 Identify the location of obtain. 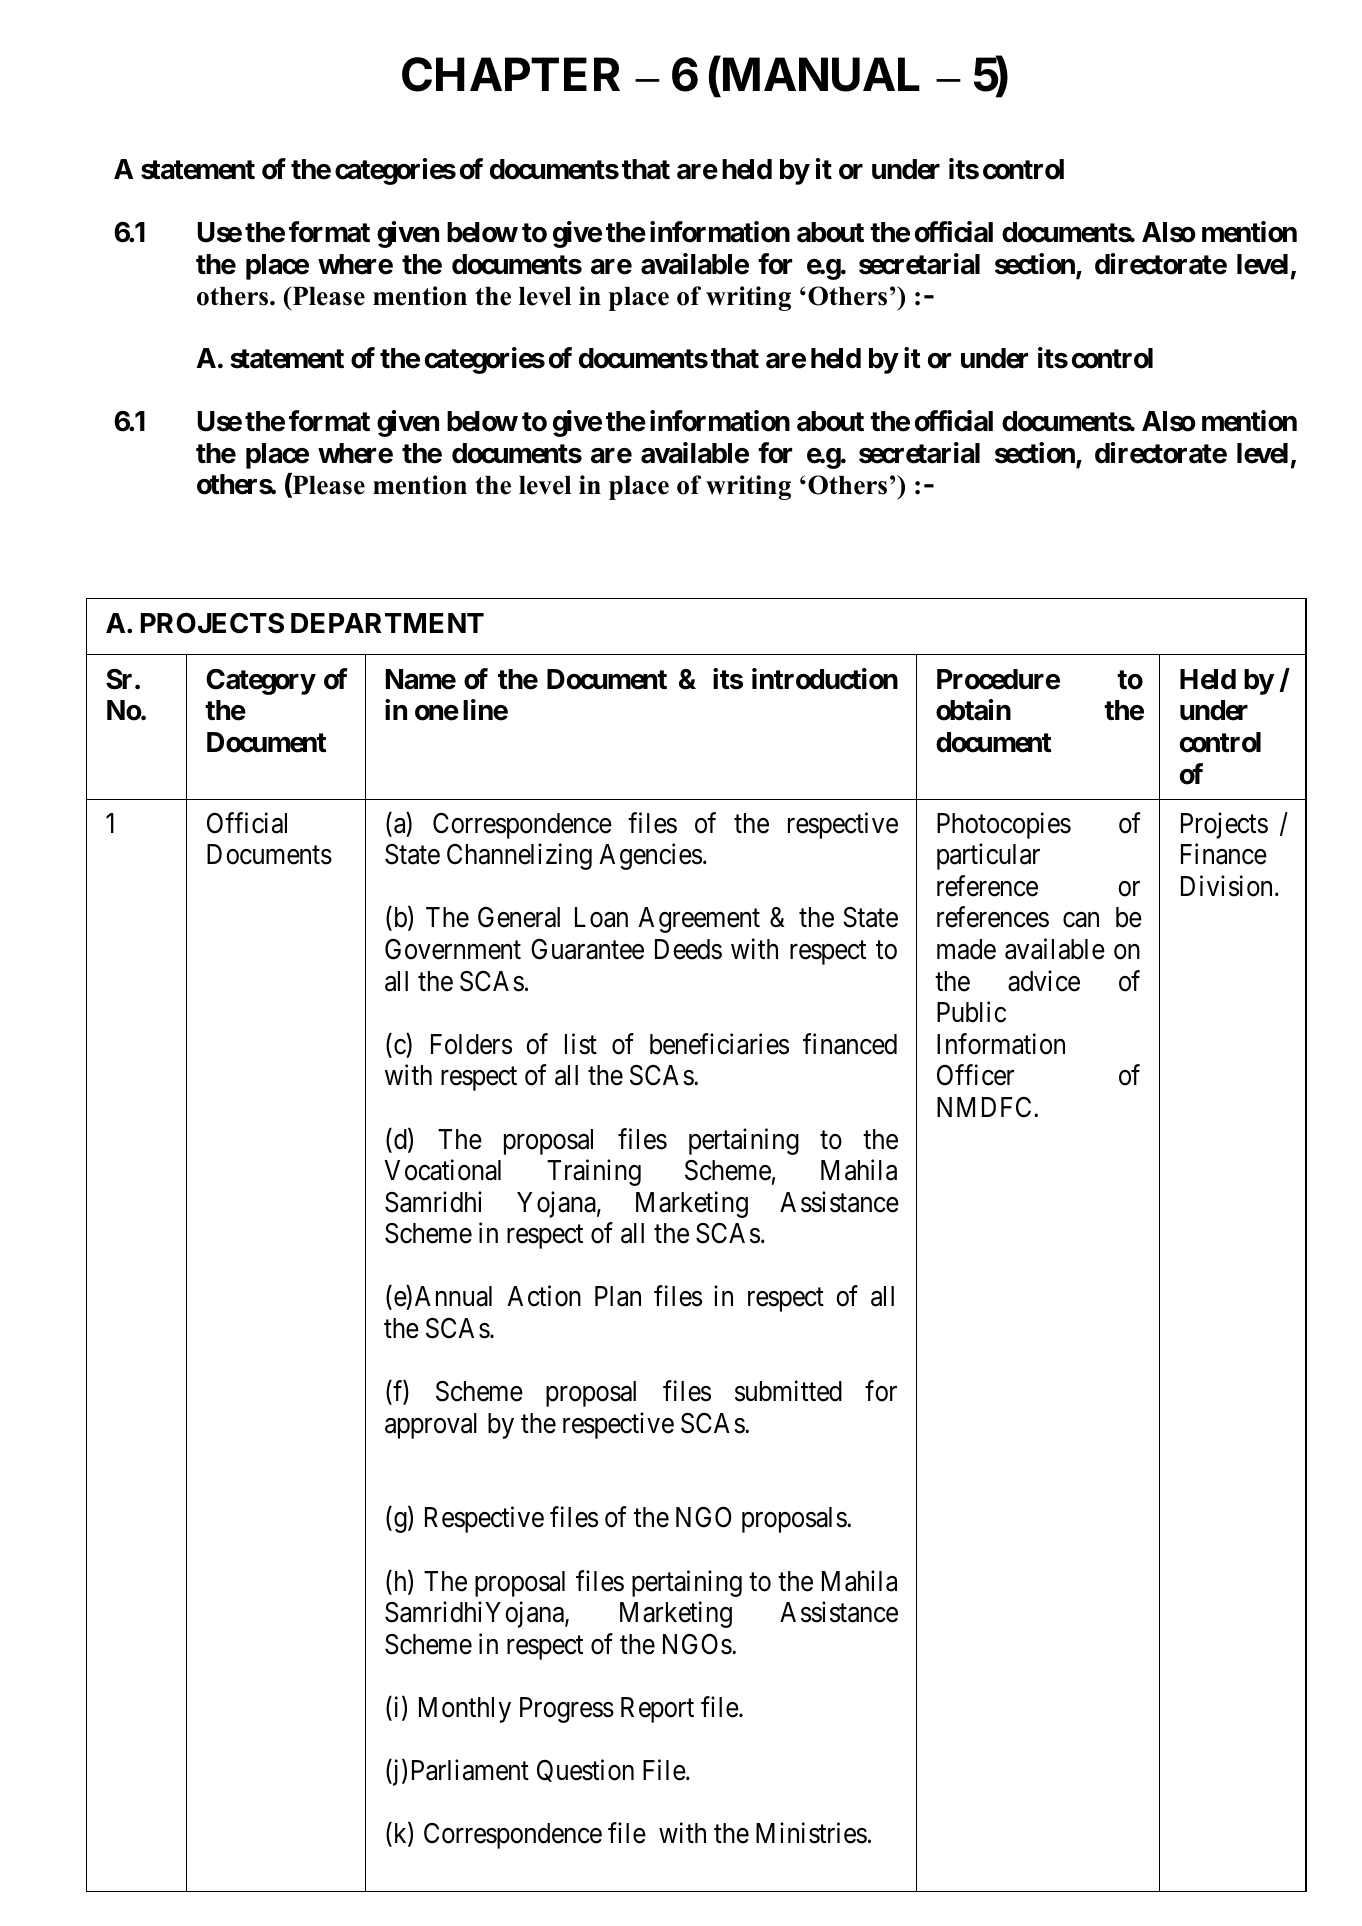
(973, 710).
